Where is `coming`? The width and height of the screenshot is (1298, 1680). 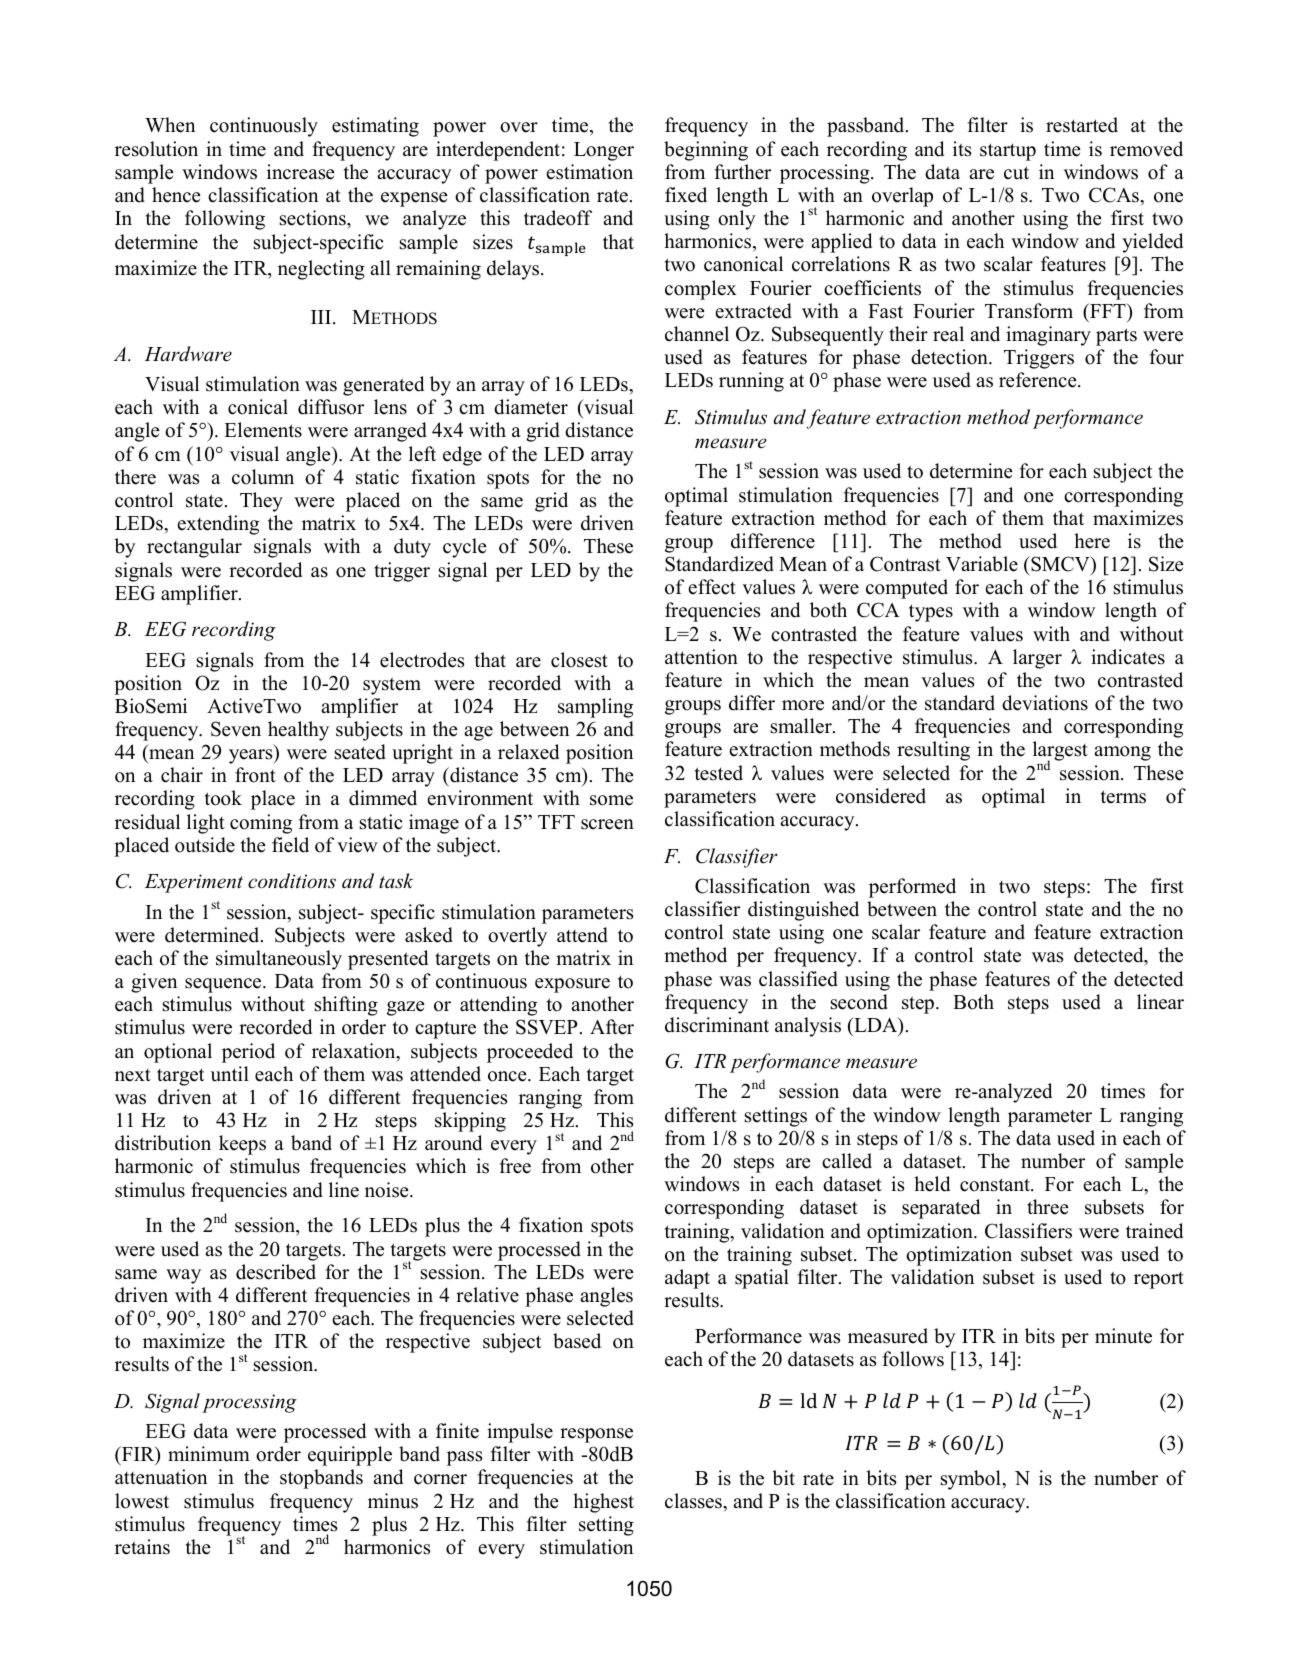 coming is located at coordinates (261, 824).
